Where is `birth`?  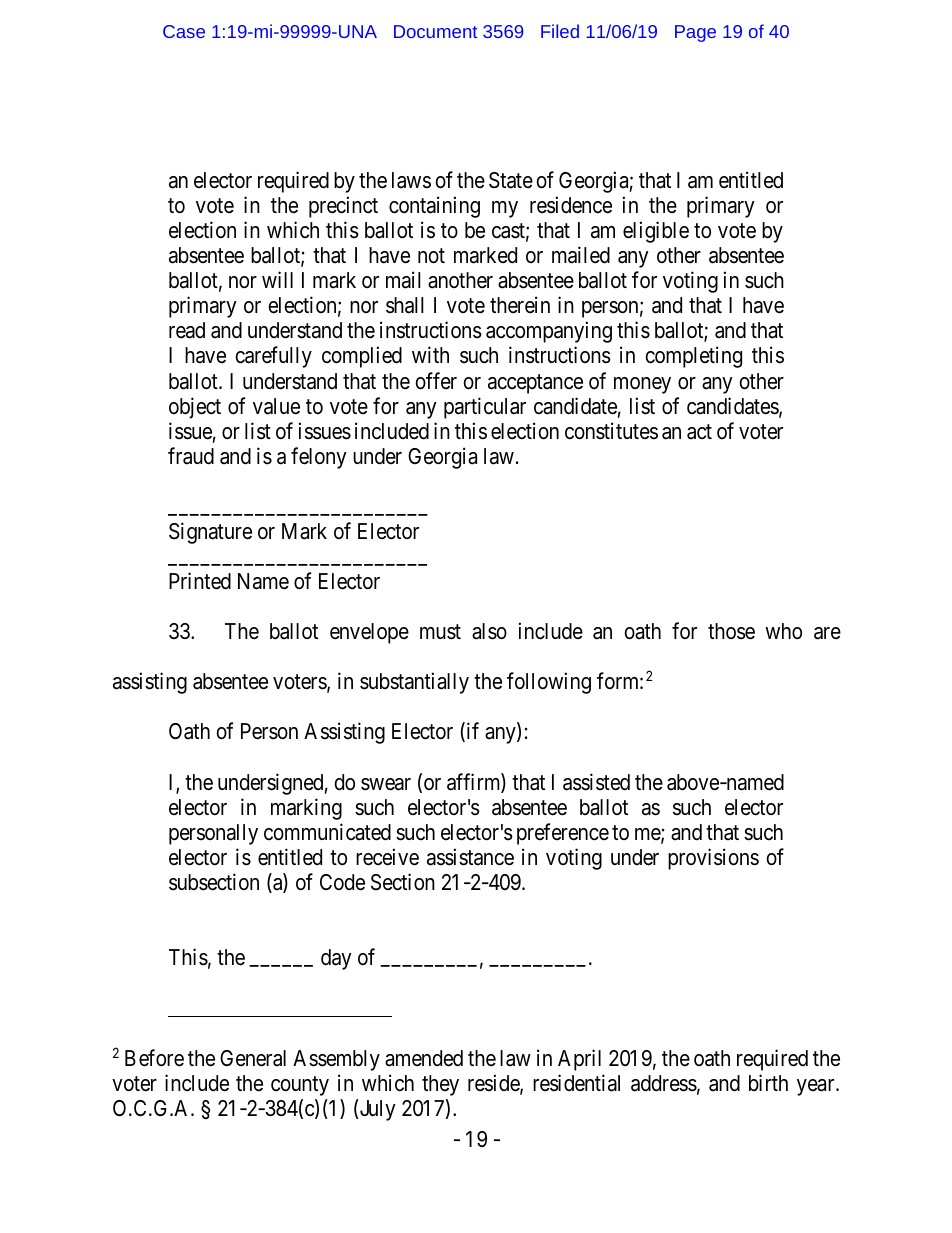 birth is located at coordinates (768, 1082).
